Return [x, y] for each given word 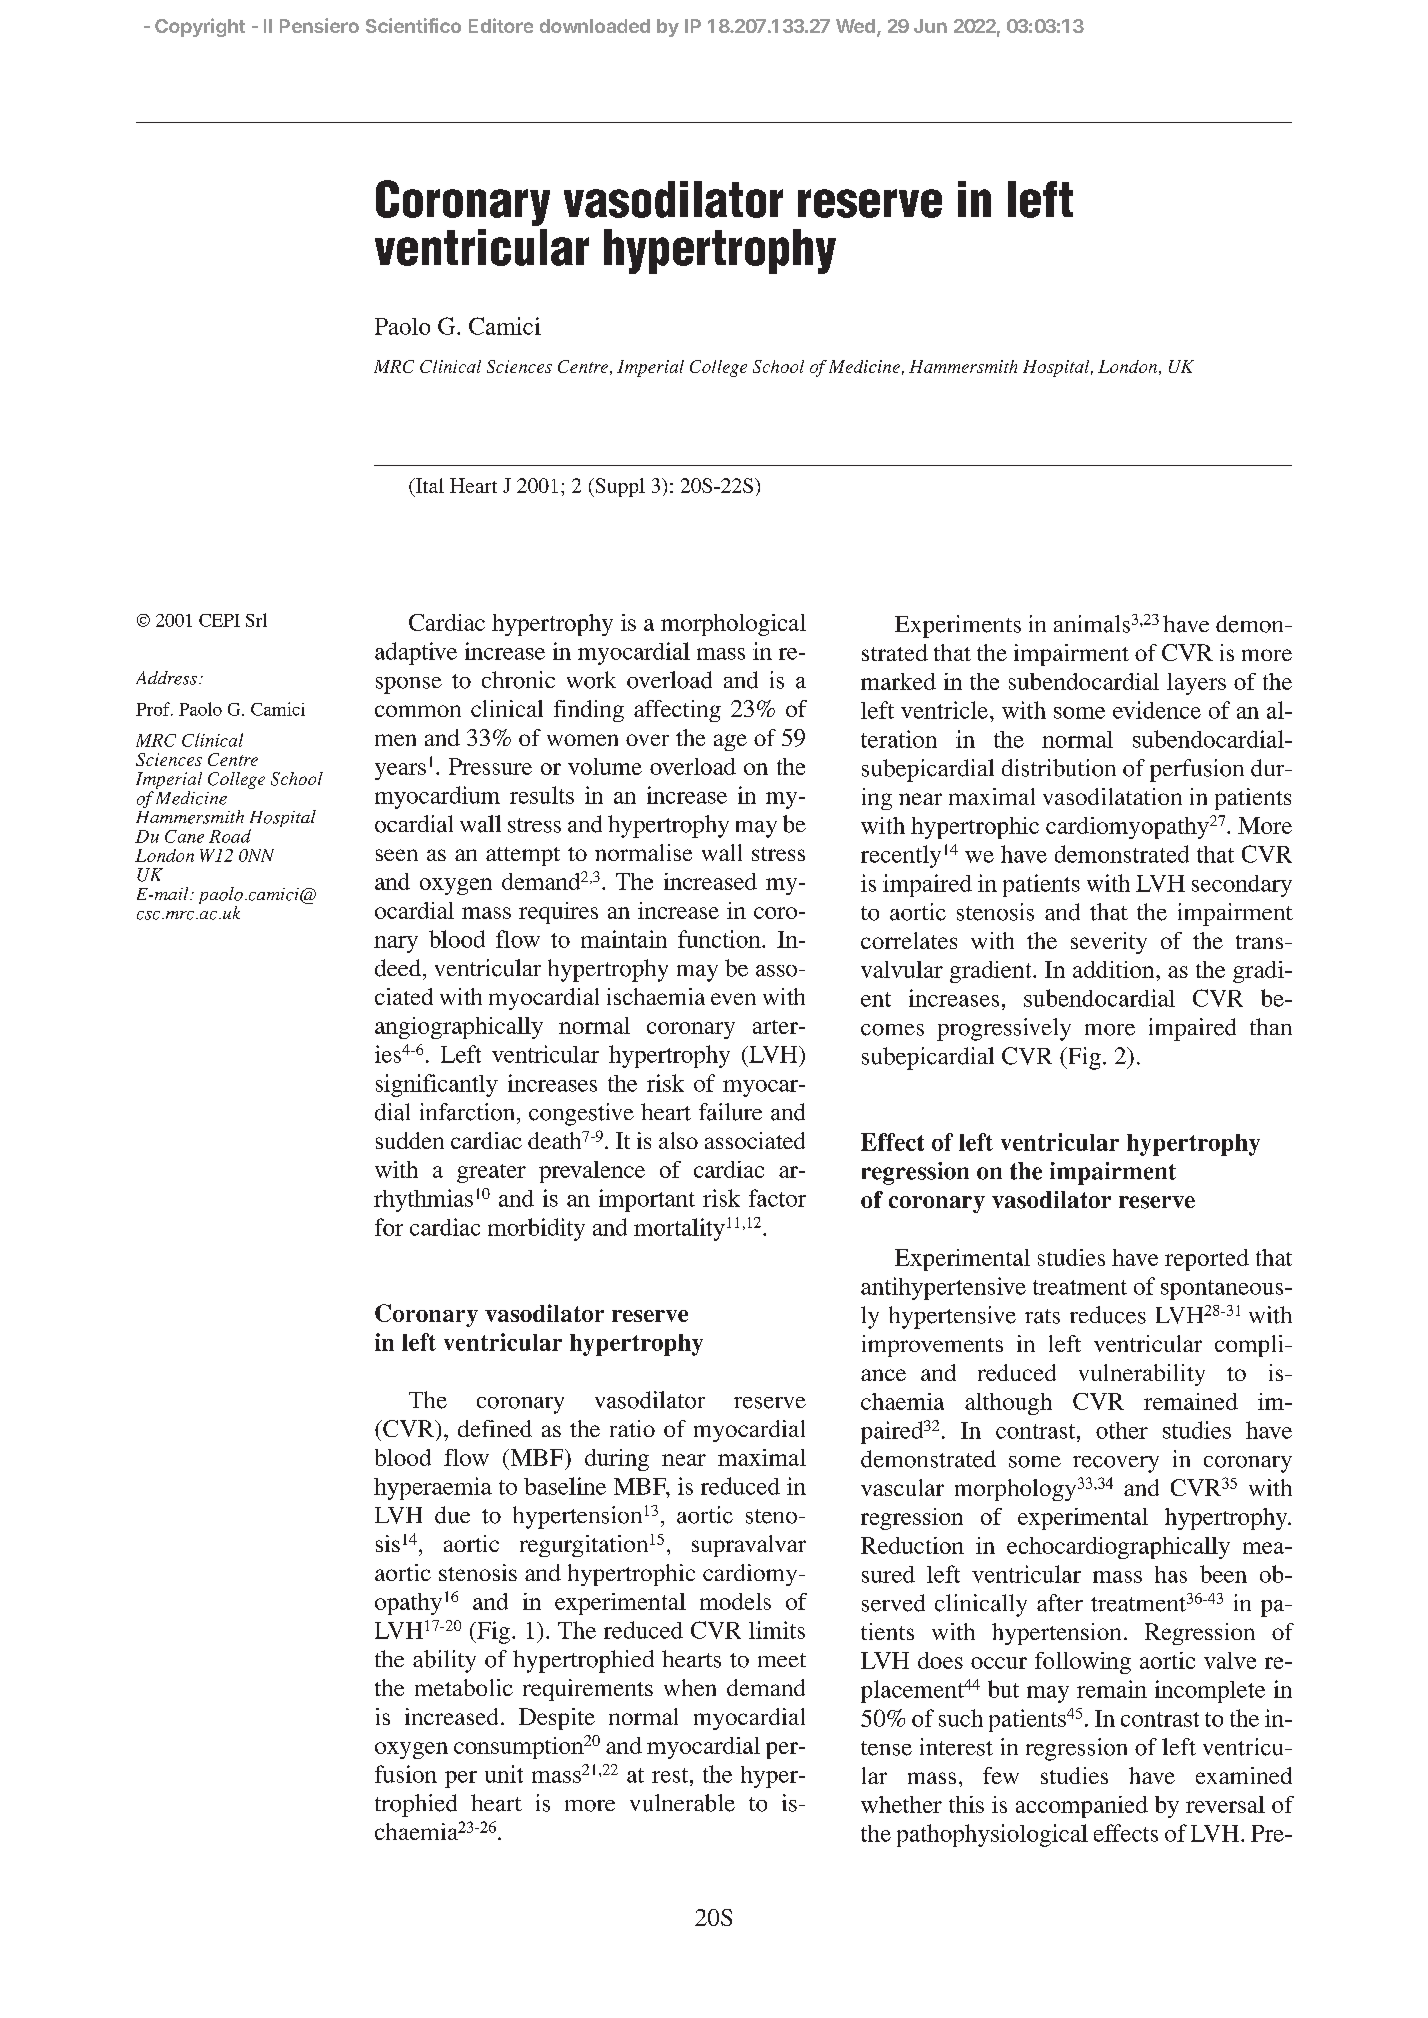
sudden [410, 1140]
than [1271, 1026]
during [617, 1460]
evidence [1157, 710]
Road [230, 836]
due [452, 1515]
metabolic [464, 1687]
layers [1196, 684]
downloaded [595, 26]
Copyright [200, 27]
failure [730, 1112]
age [730, 742]
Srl [256, 620]
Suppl [619, 487]
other [1122, 1430]
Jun [930, 26]
